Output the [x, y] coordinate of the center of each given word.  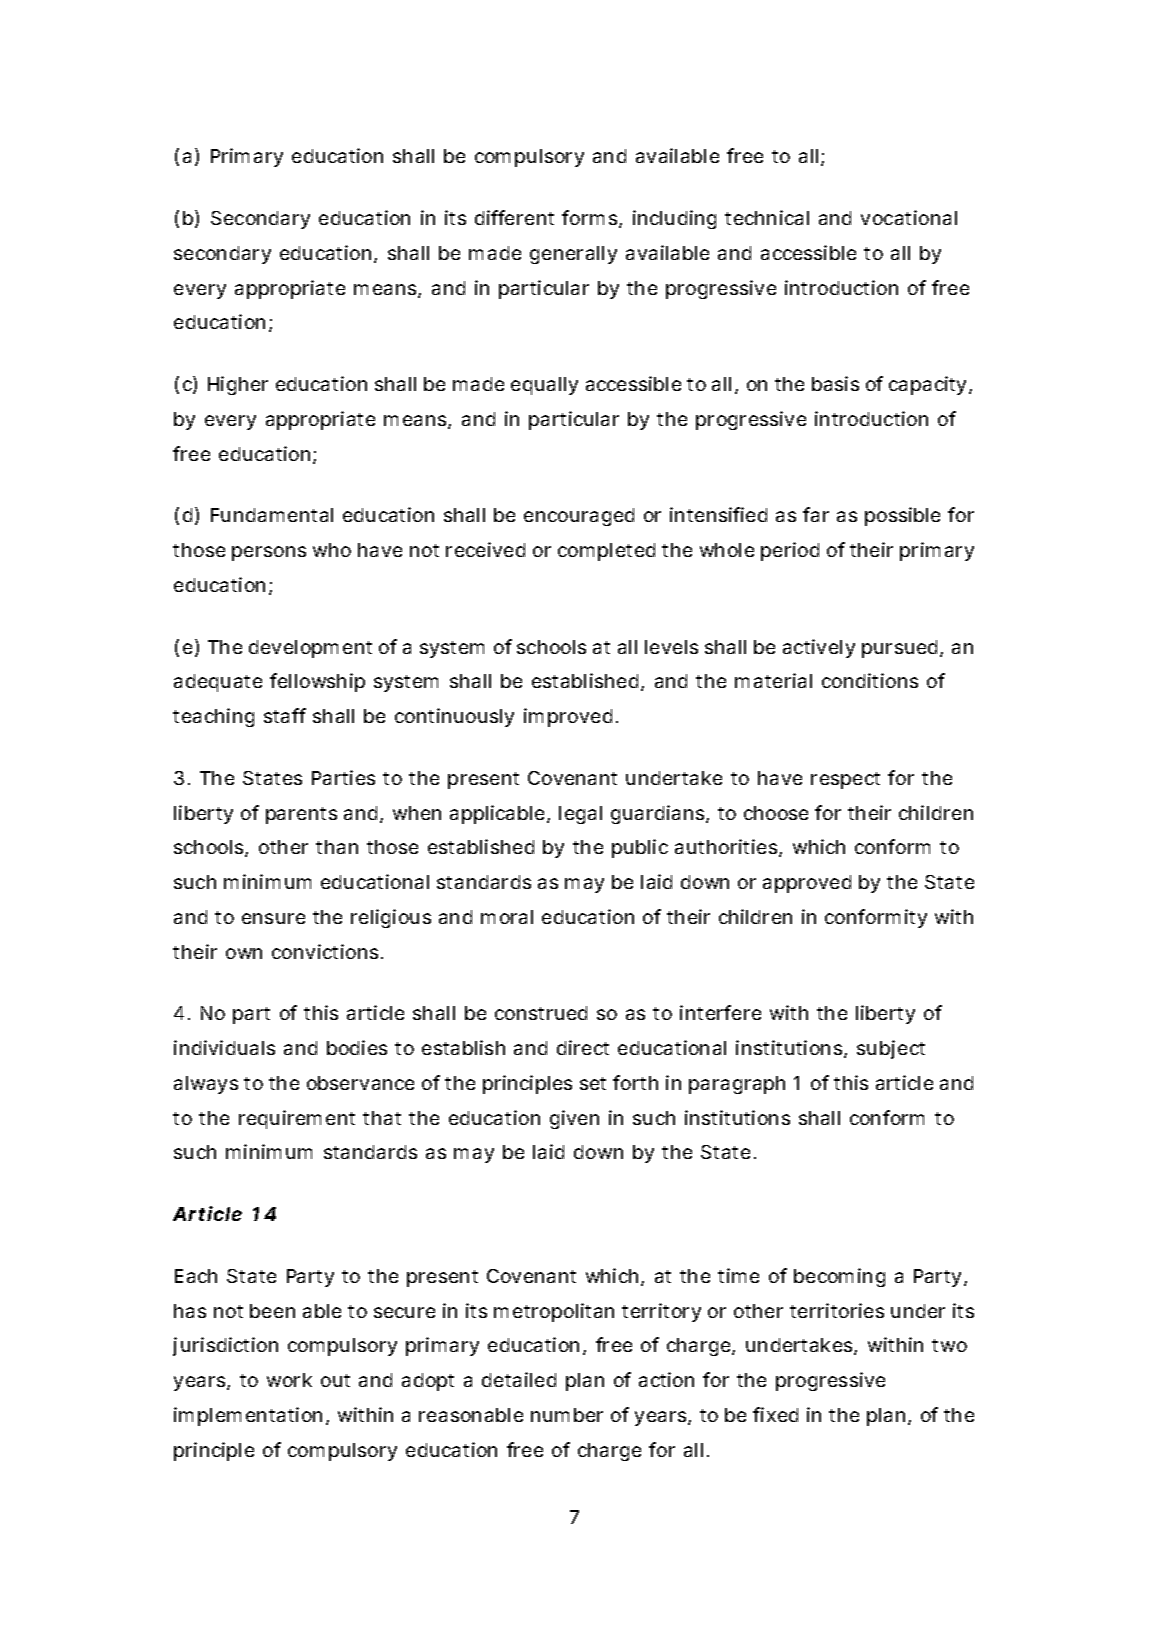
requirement [297, 1119]
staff [285, 715]
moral [507, 917]
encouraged [579, 517]
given [574, 1119]
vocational [909, 217]
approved [807, 884]
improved [568, 717]
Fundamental [272, 515]
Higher [238, 385]
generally [573, 255]
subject [891, 1049]
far [816, 514]
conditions [870, 680]
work [289, 1380]
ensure [273, 918]
